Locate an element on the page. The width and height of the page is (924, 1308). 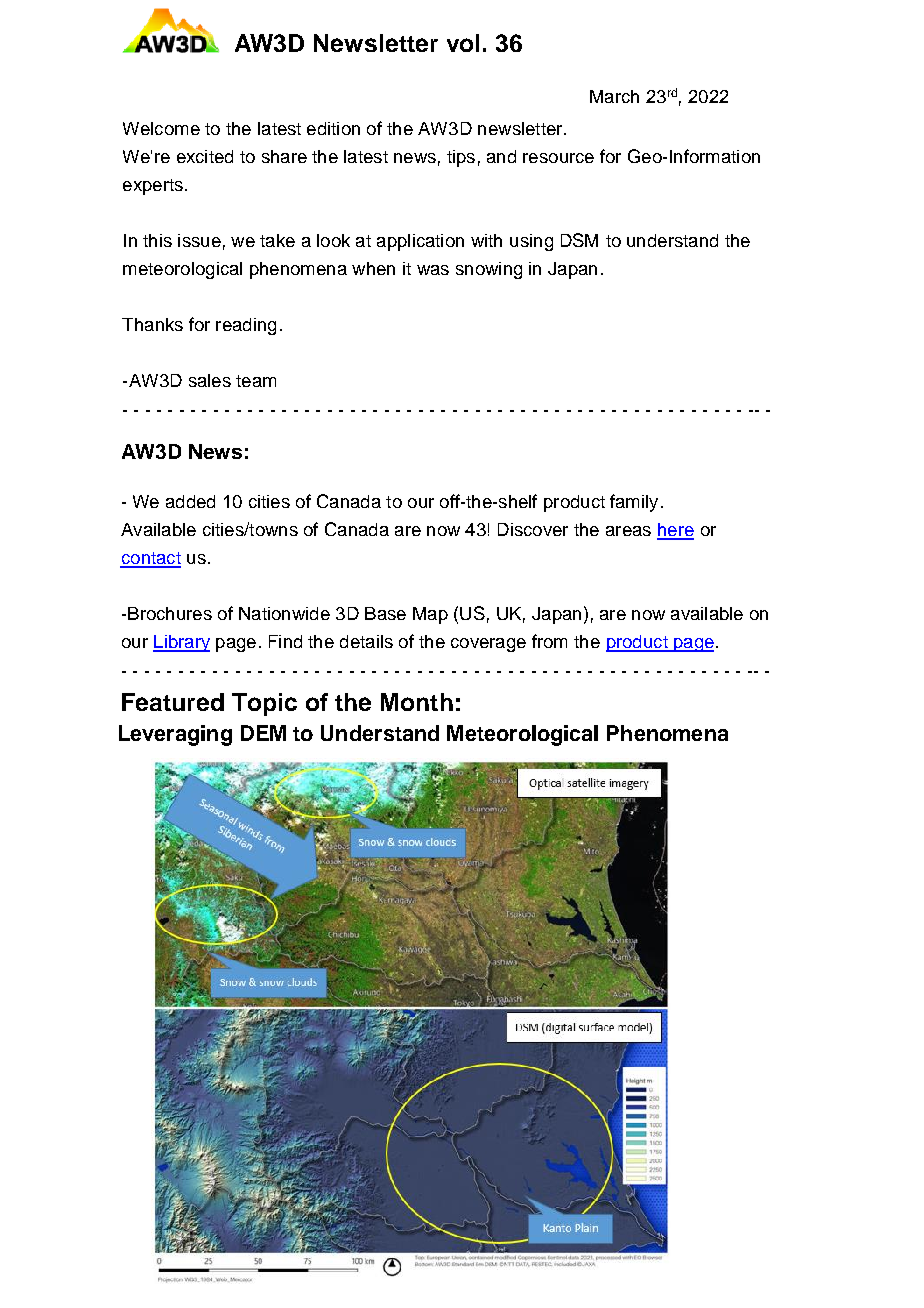
March is located at coordinates (614, 96).
